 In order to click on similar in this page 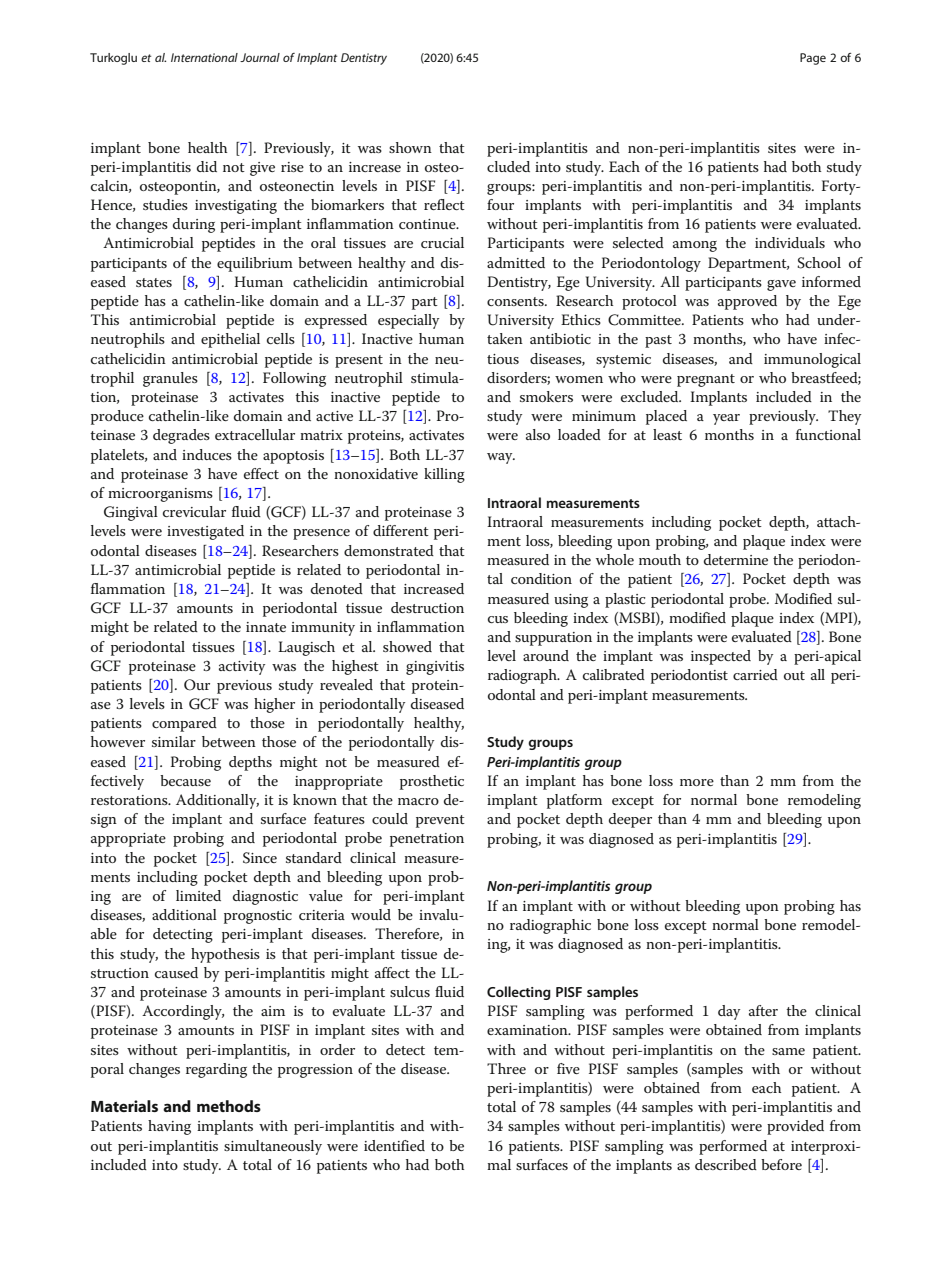, I will do `click(174, 741)`.
